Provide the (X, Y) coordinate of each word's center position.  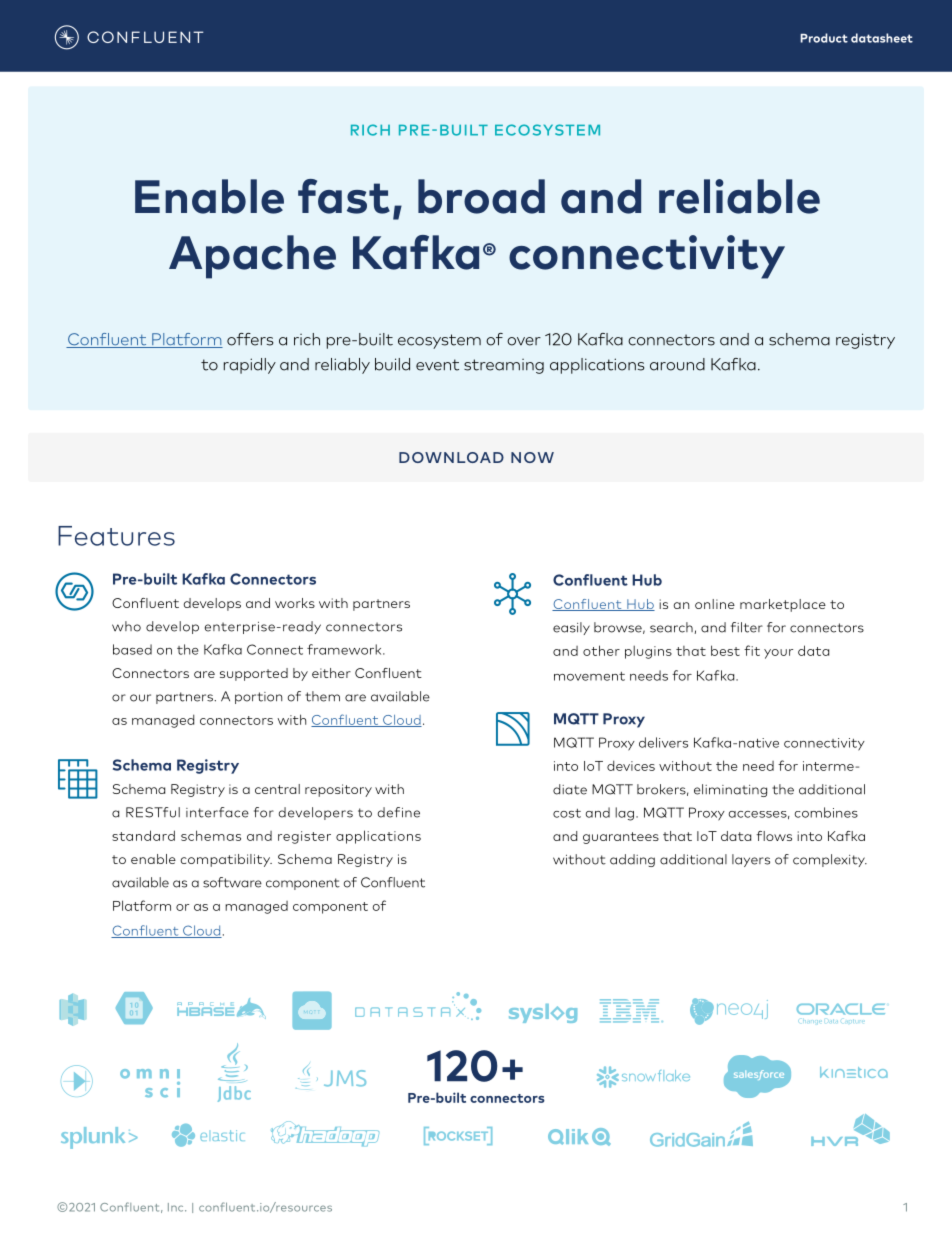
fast (344, 196)
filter (747, 627)
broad (481, 196)
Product (824, 38)
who (126, 626)
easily (571, 628)
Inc (177, 1207)
